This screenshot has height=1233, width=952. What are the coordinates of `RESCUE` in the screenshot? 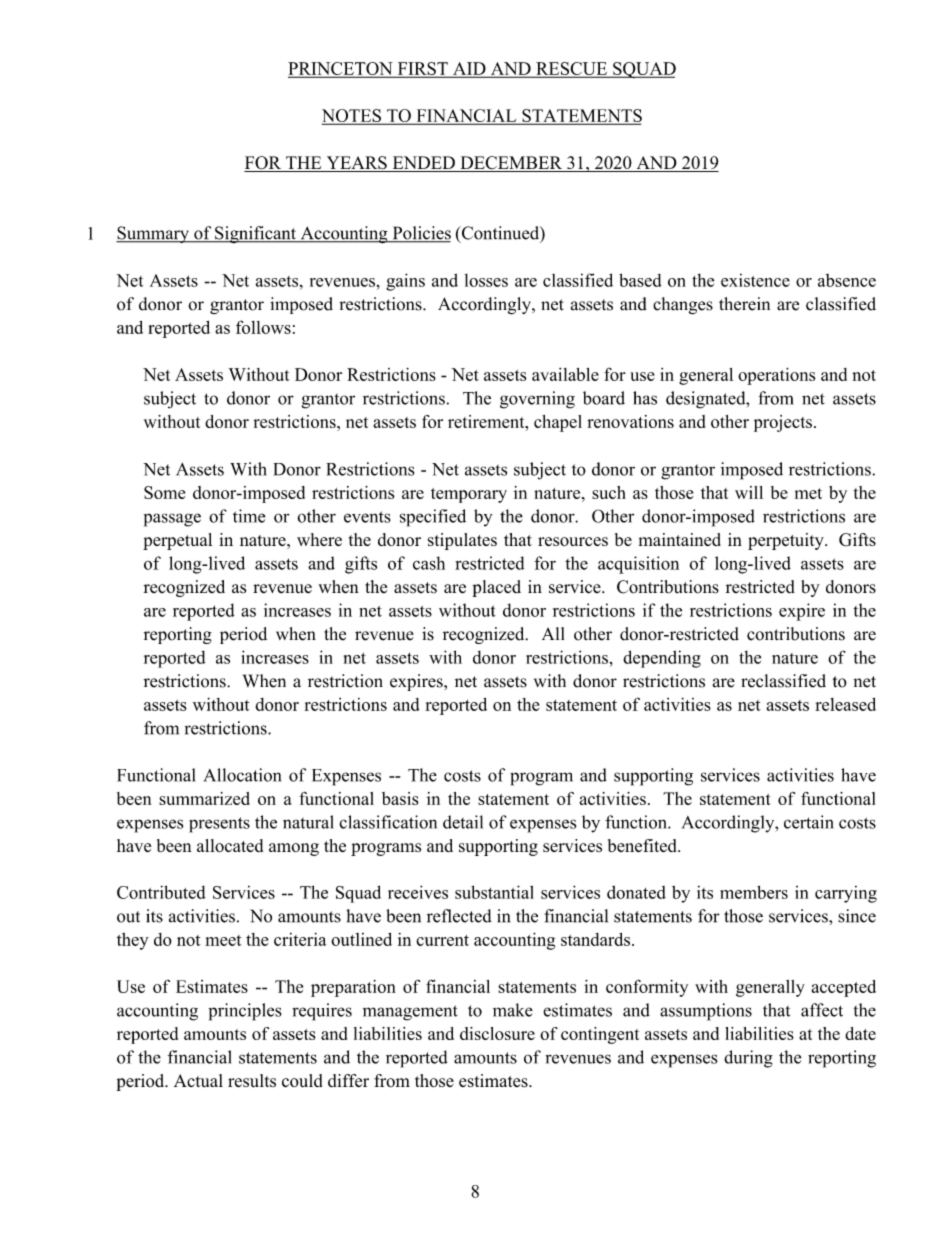 It's located at (571, 69).
